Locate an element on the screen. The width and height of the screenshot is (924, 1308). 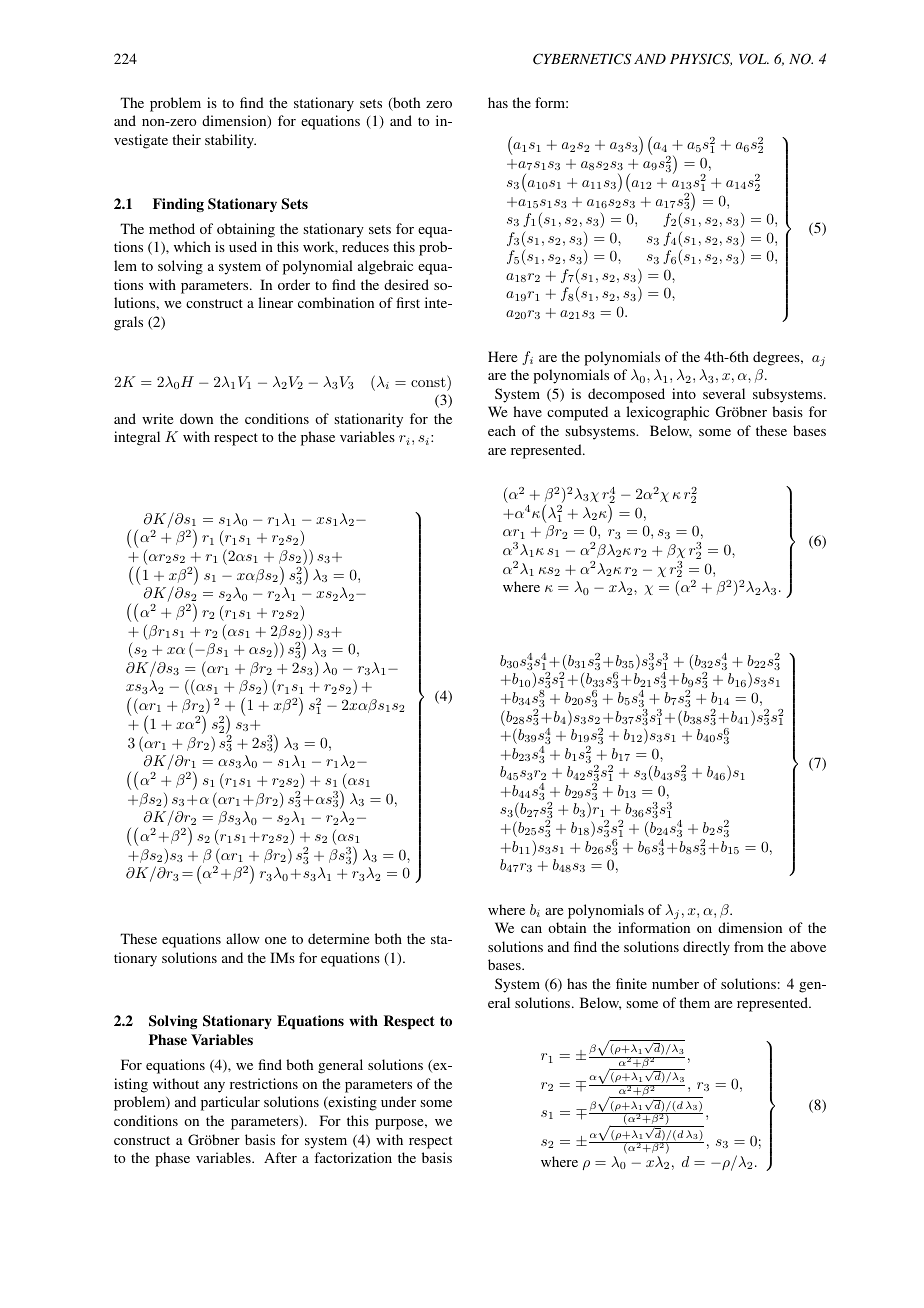
VOL is located at coordinates (754, 59).
